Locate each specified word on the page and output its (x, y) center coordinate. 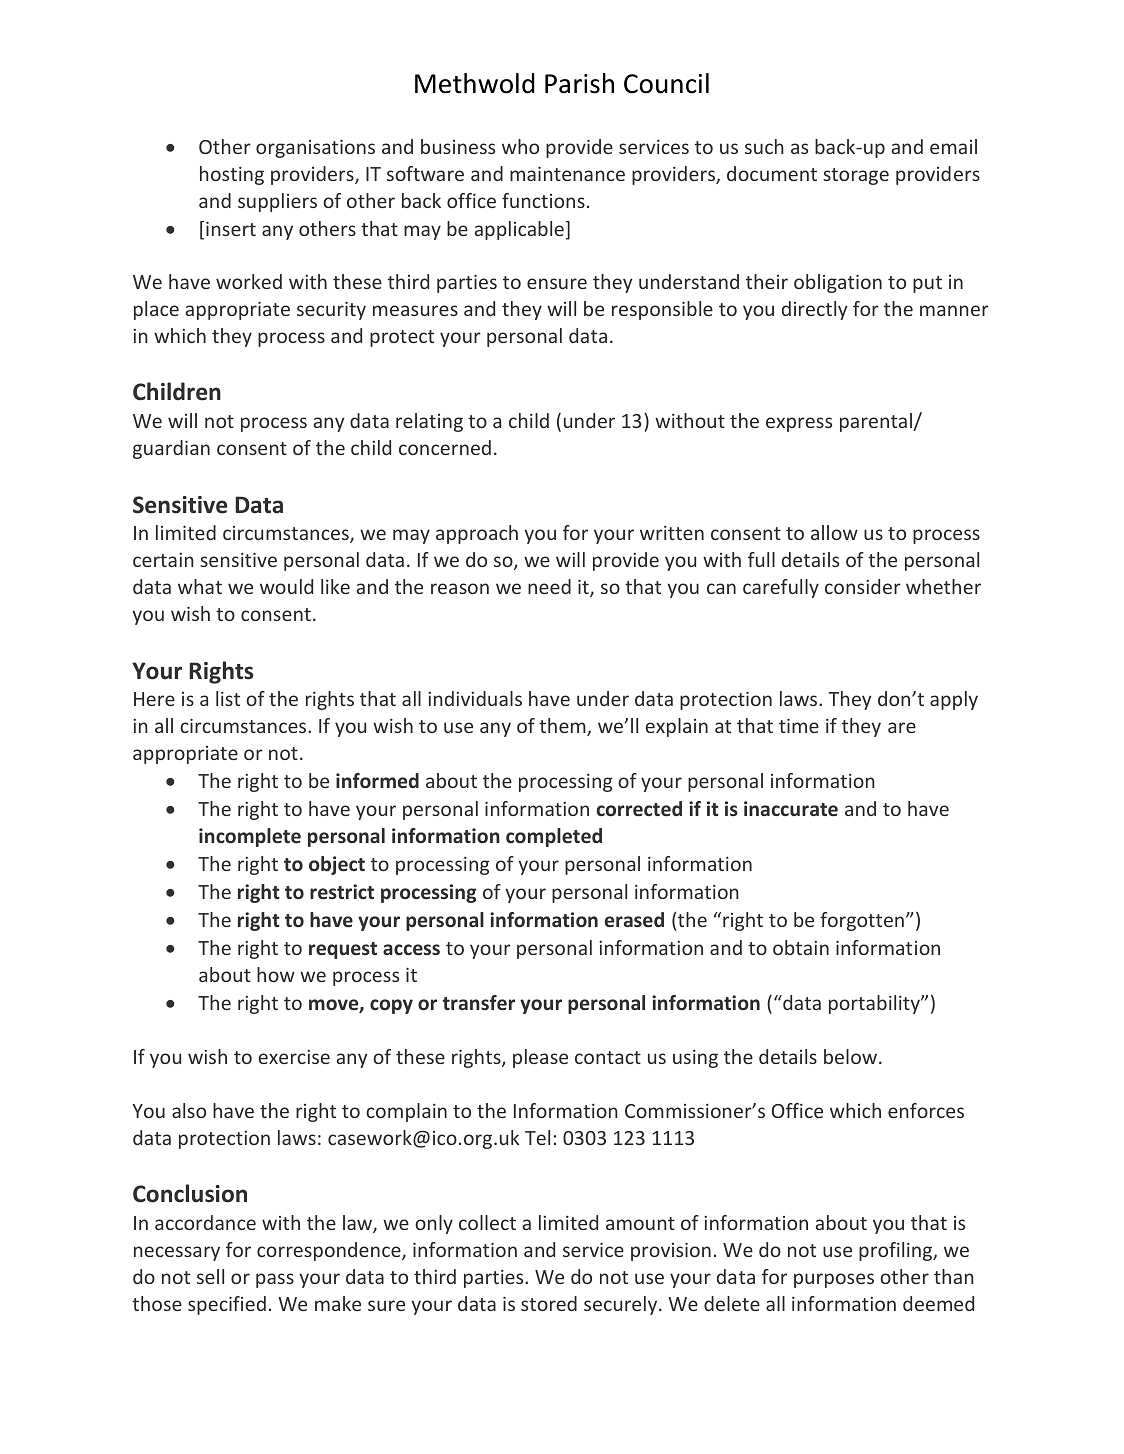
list (228, 698)
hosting (232, 175)
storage (856, 176)
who (520, 146)
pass (275, 1280)
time (799, 726)
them (563, 727)
